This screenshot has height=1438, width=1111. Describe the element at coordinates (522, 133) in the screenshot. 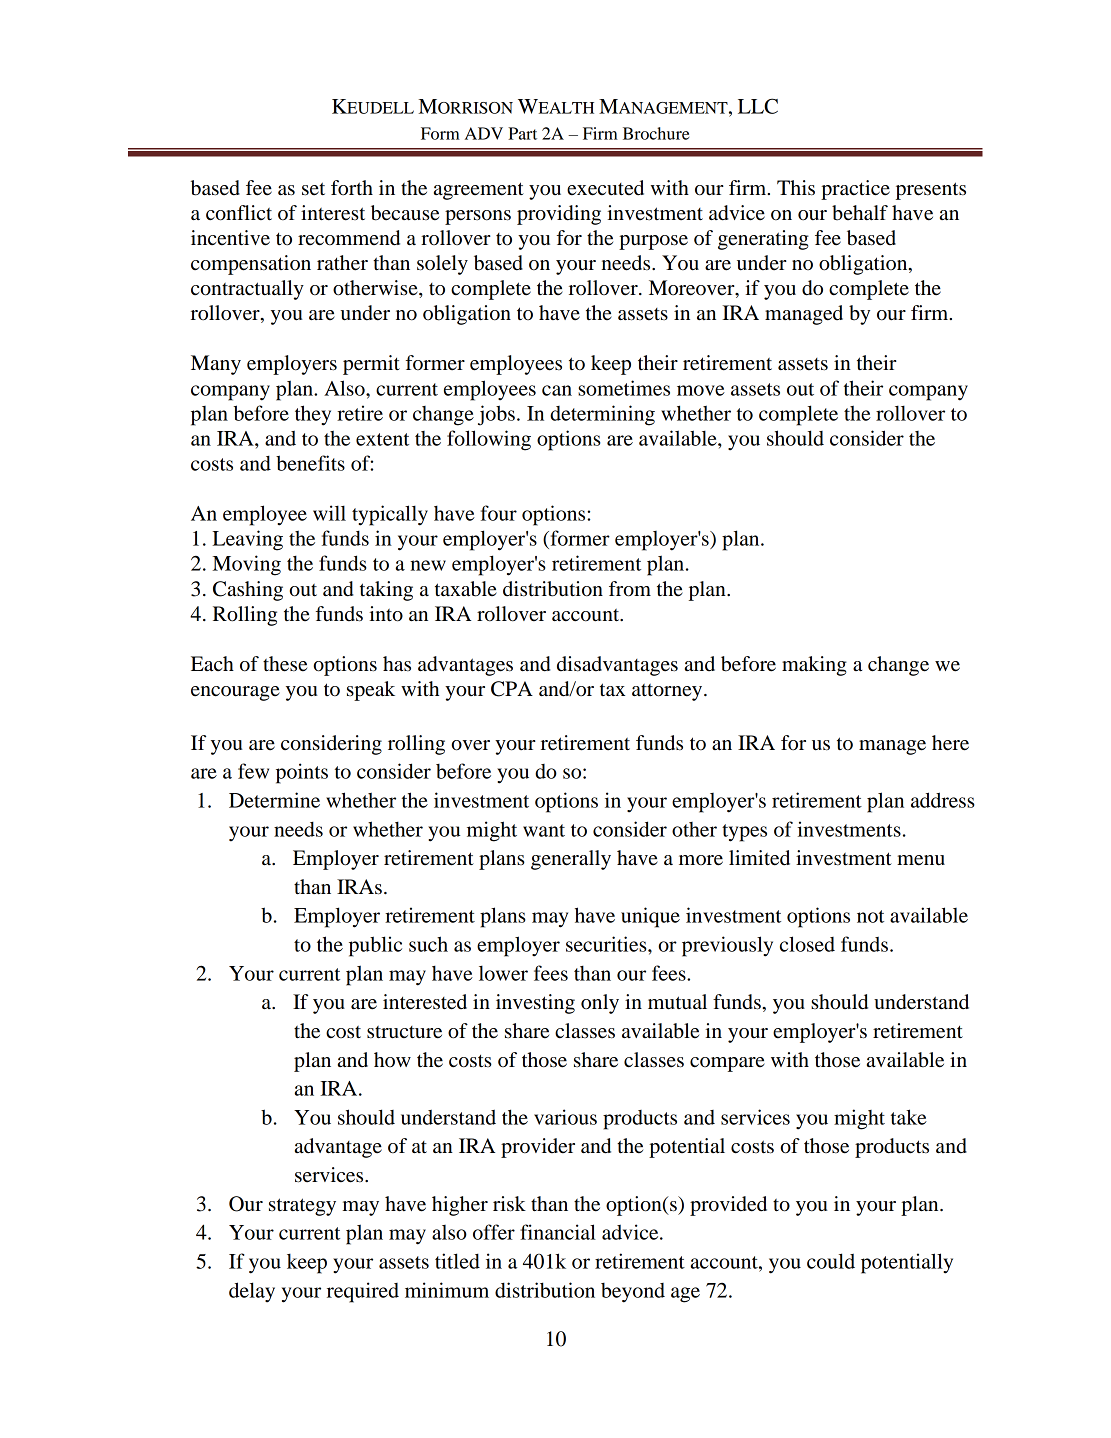

I see `Part` at that location.
